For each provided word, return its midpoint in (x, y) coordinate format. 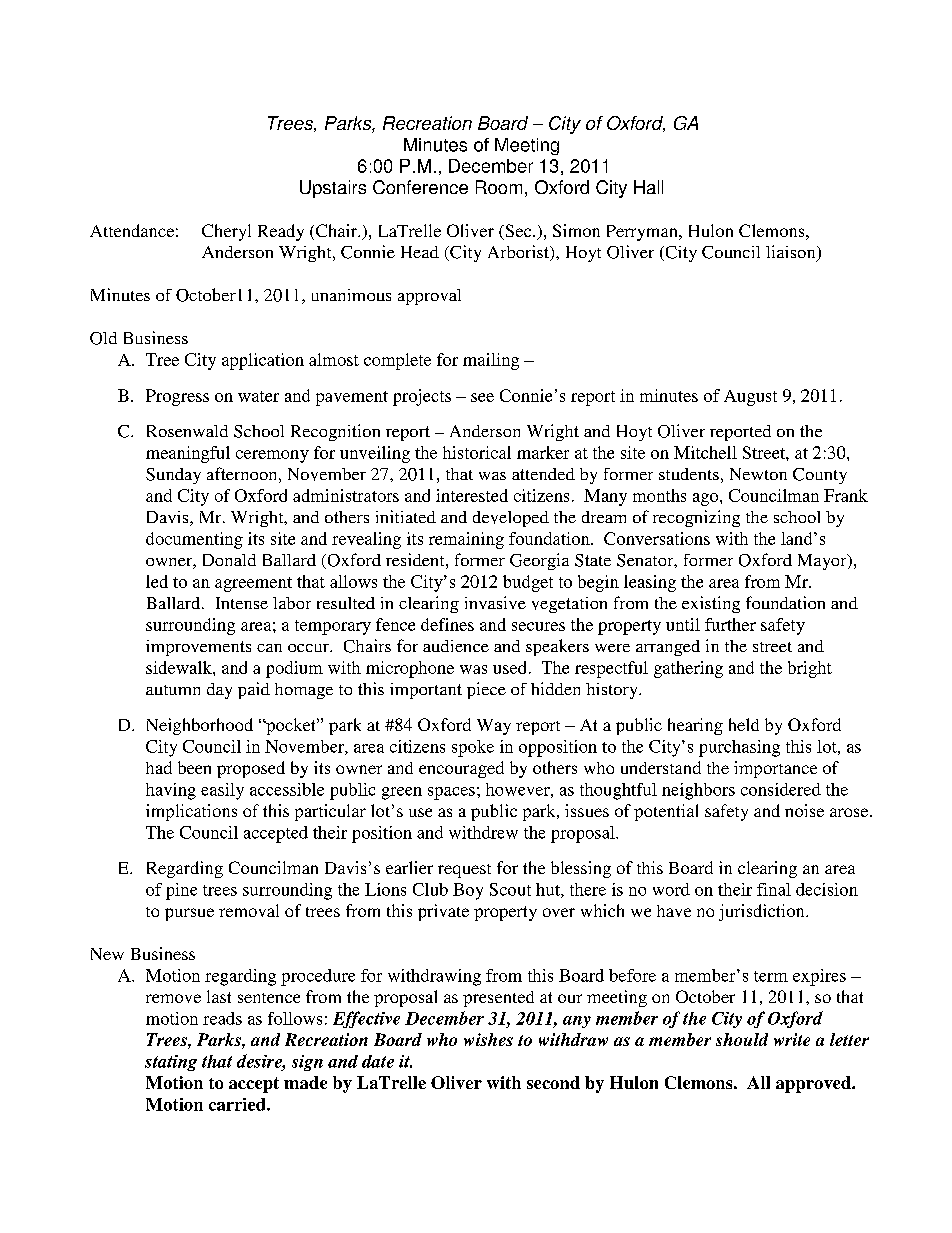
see (482, 397)
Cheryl (226, 232)
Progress (177, 397)
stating (171, 1063)
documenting (194, 540)
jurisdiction (763, 912)
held (744, 724)
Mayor (823, 562)
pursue (189, 914)
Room (499, 187)
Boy (468, 891)
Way (494, 727)
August (750, 398)
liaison (792, 253)
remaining (466, 540)
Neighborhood (200, 726)
